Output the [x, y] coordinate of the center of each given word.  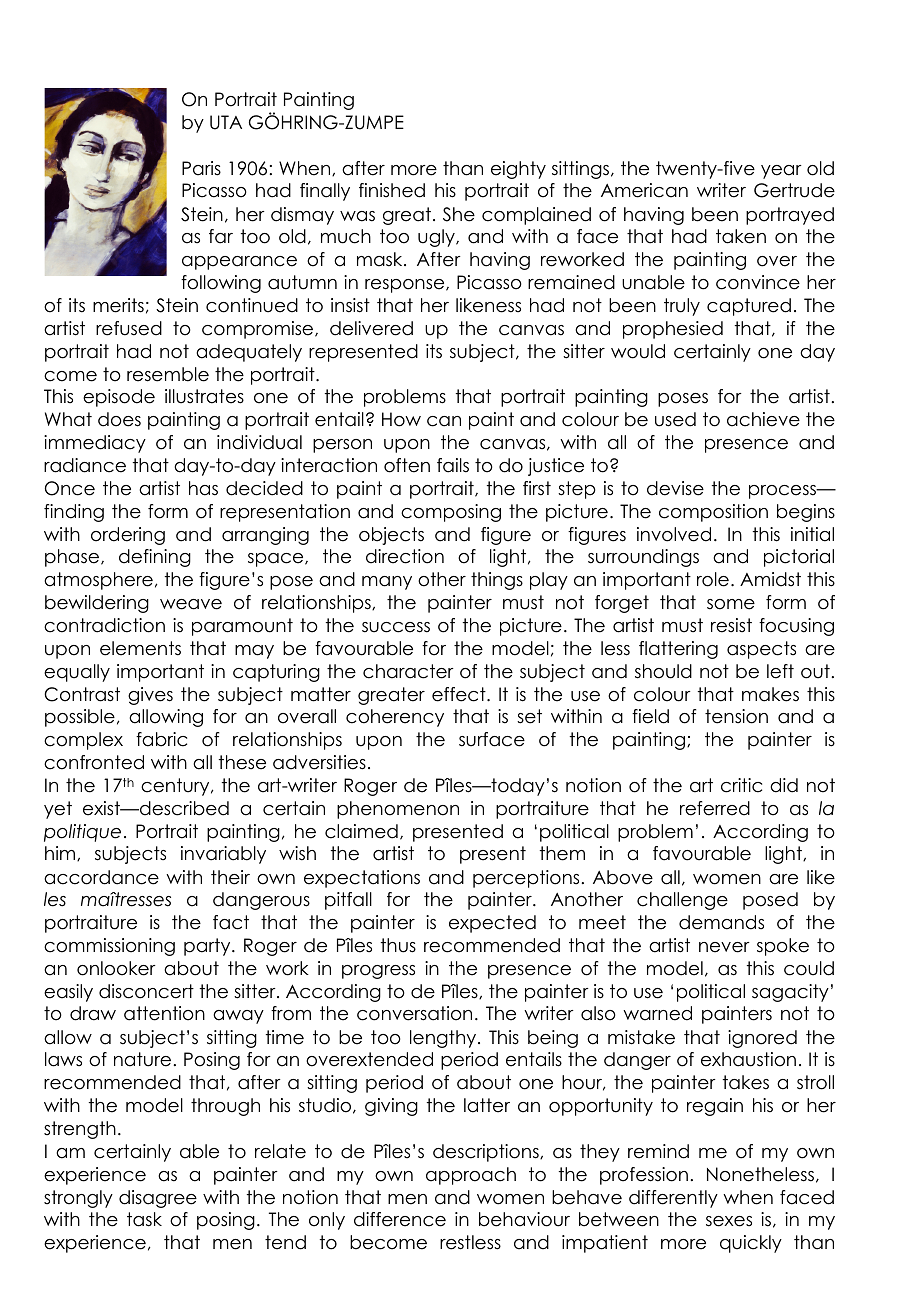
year [781, 172]
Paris [201, 168]
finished [392, 190]
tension [736, 716]
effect [460, 694]
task [144, 1219]
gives [150, 696]
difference [400, 1219]
